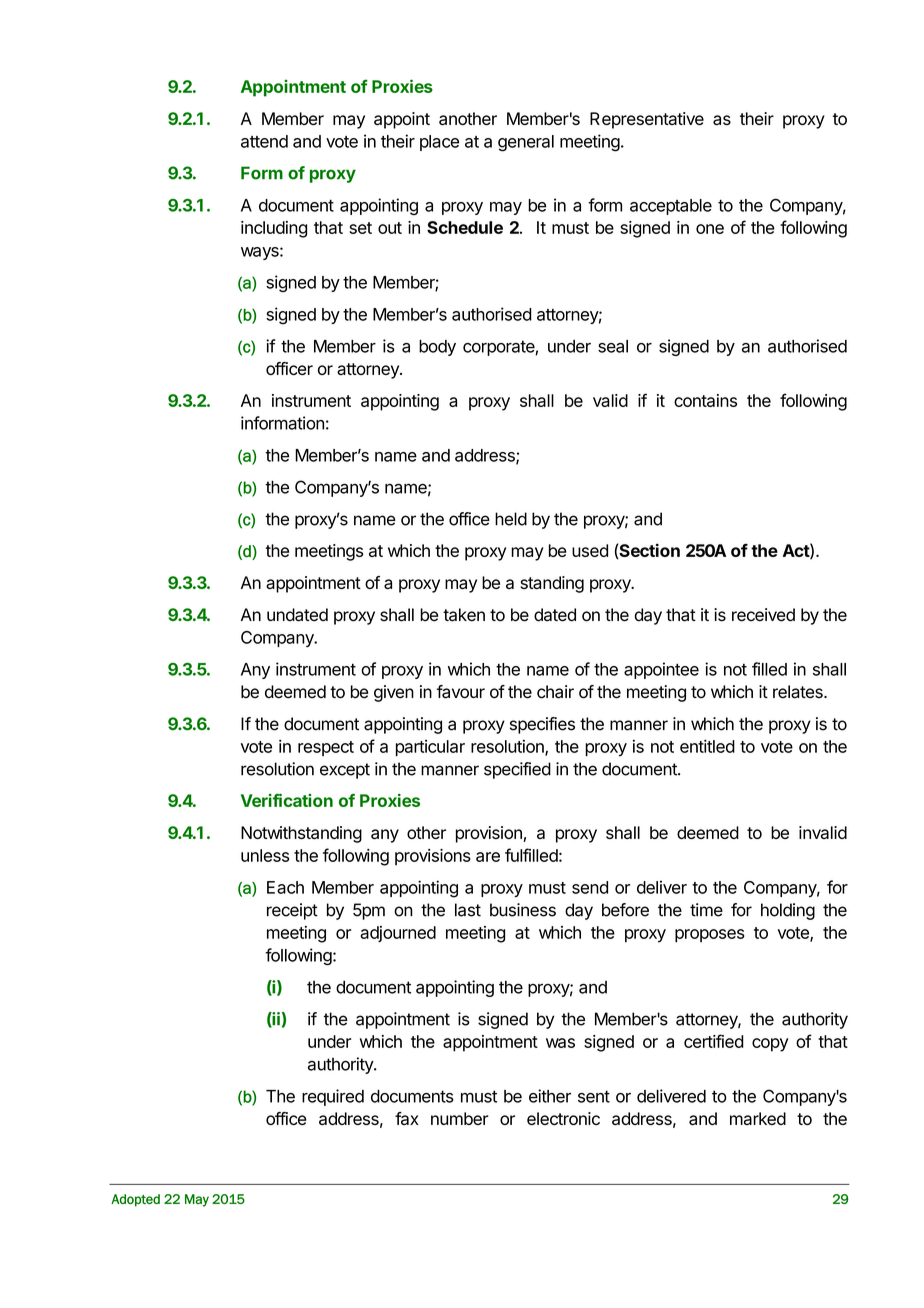 The height and width of the screenshot is (1308, 924). What do you see at coordinates (264, 141) in the screenshot?
I see `attend` at bounding box center [264, 141].
